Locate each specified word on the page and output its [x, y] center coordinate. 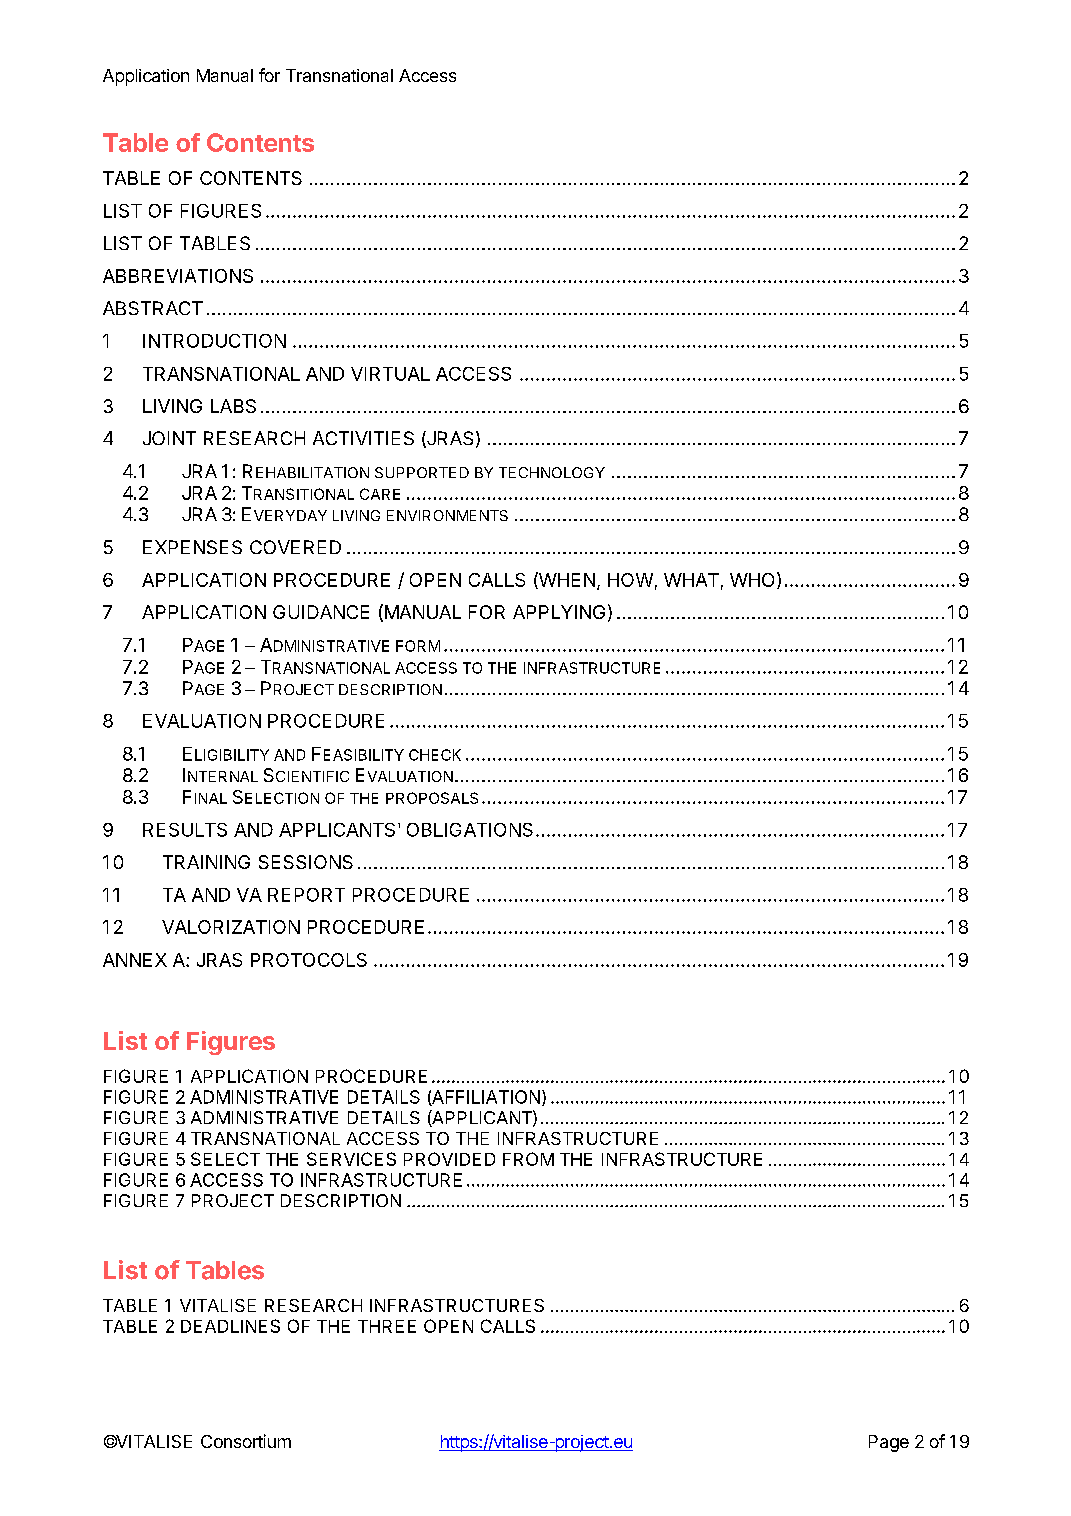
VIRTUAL [390, 374]
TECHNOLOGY [552, 472]
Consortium [246, 1441]
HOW [630, 580]
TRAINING [206, 862]
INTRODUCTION [214, 341]
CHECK [435, 755]
